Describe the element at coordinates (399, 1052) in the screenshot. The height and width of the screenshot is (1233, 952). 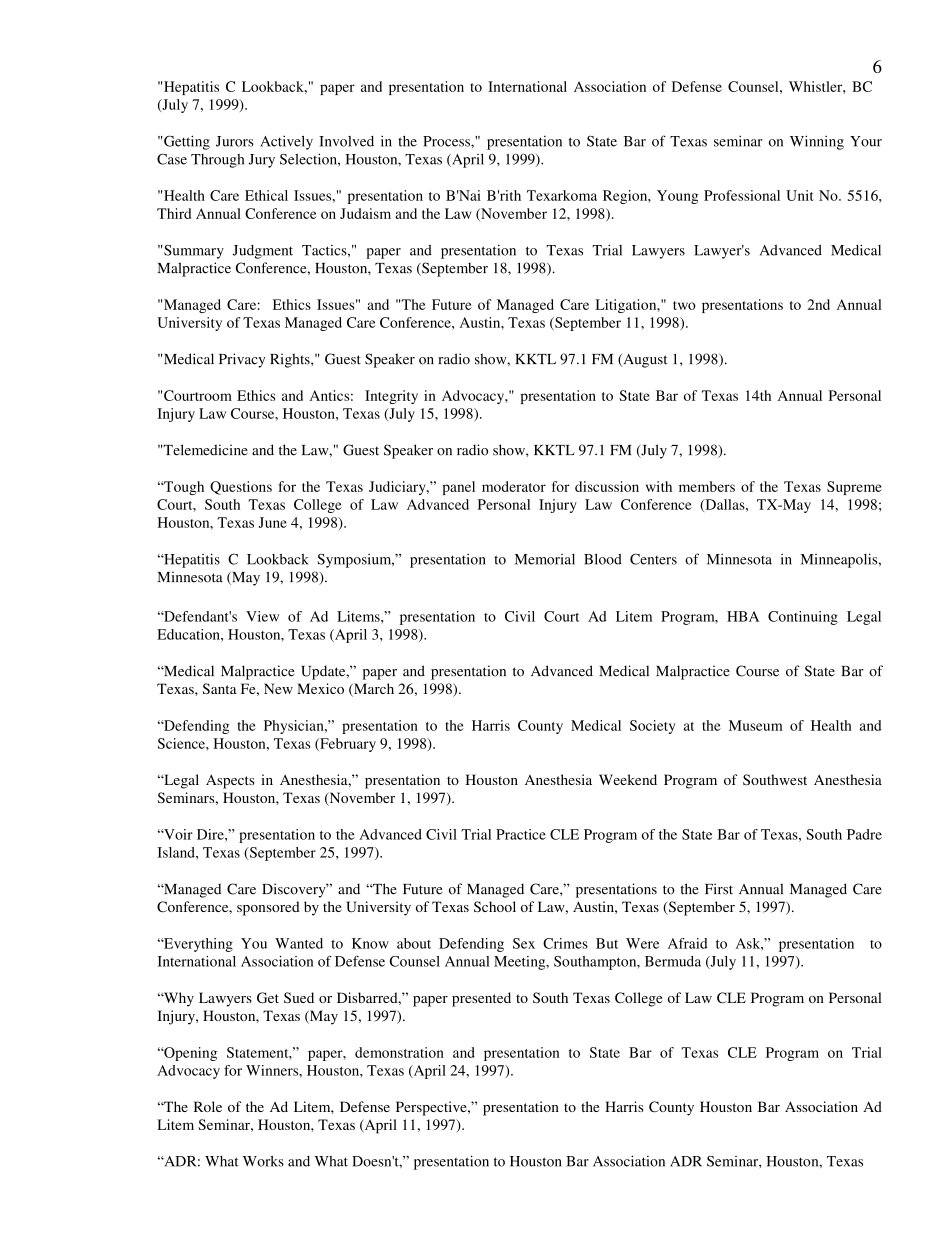
I see `demonstration` at that location.
